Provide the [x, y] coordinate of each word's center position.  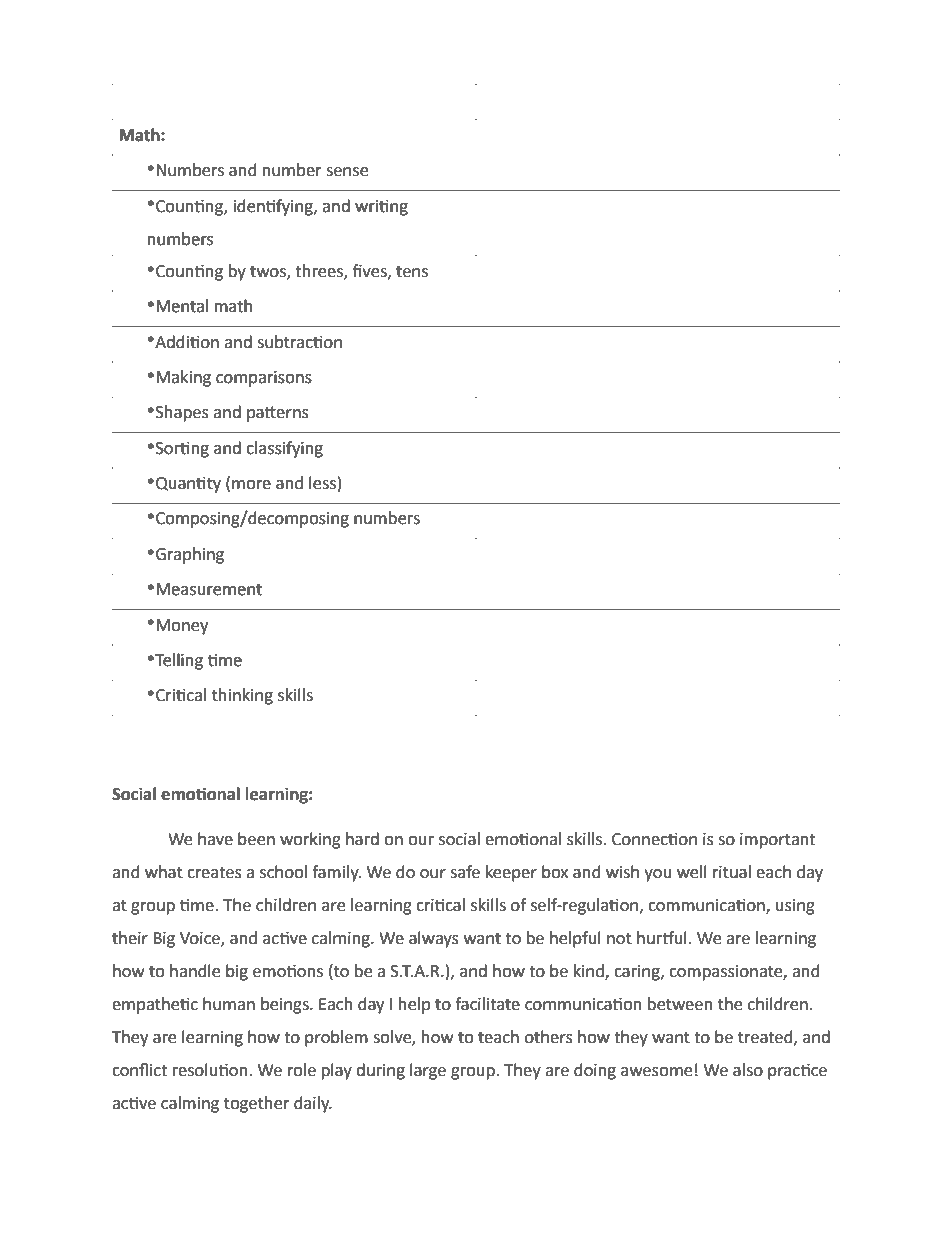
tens [412, 272]
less [322, 483]
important [777, 841]
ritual [732, 872]
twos [269, 272]
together [257, 1104]
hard [362, 839]
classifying [284, 449]
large [428, 1071]
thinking [242, 696]
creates [214, 873]
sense [347, 172]
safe [465, 872]
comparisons [264, 379]
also [748, 1070]
